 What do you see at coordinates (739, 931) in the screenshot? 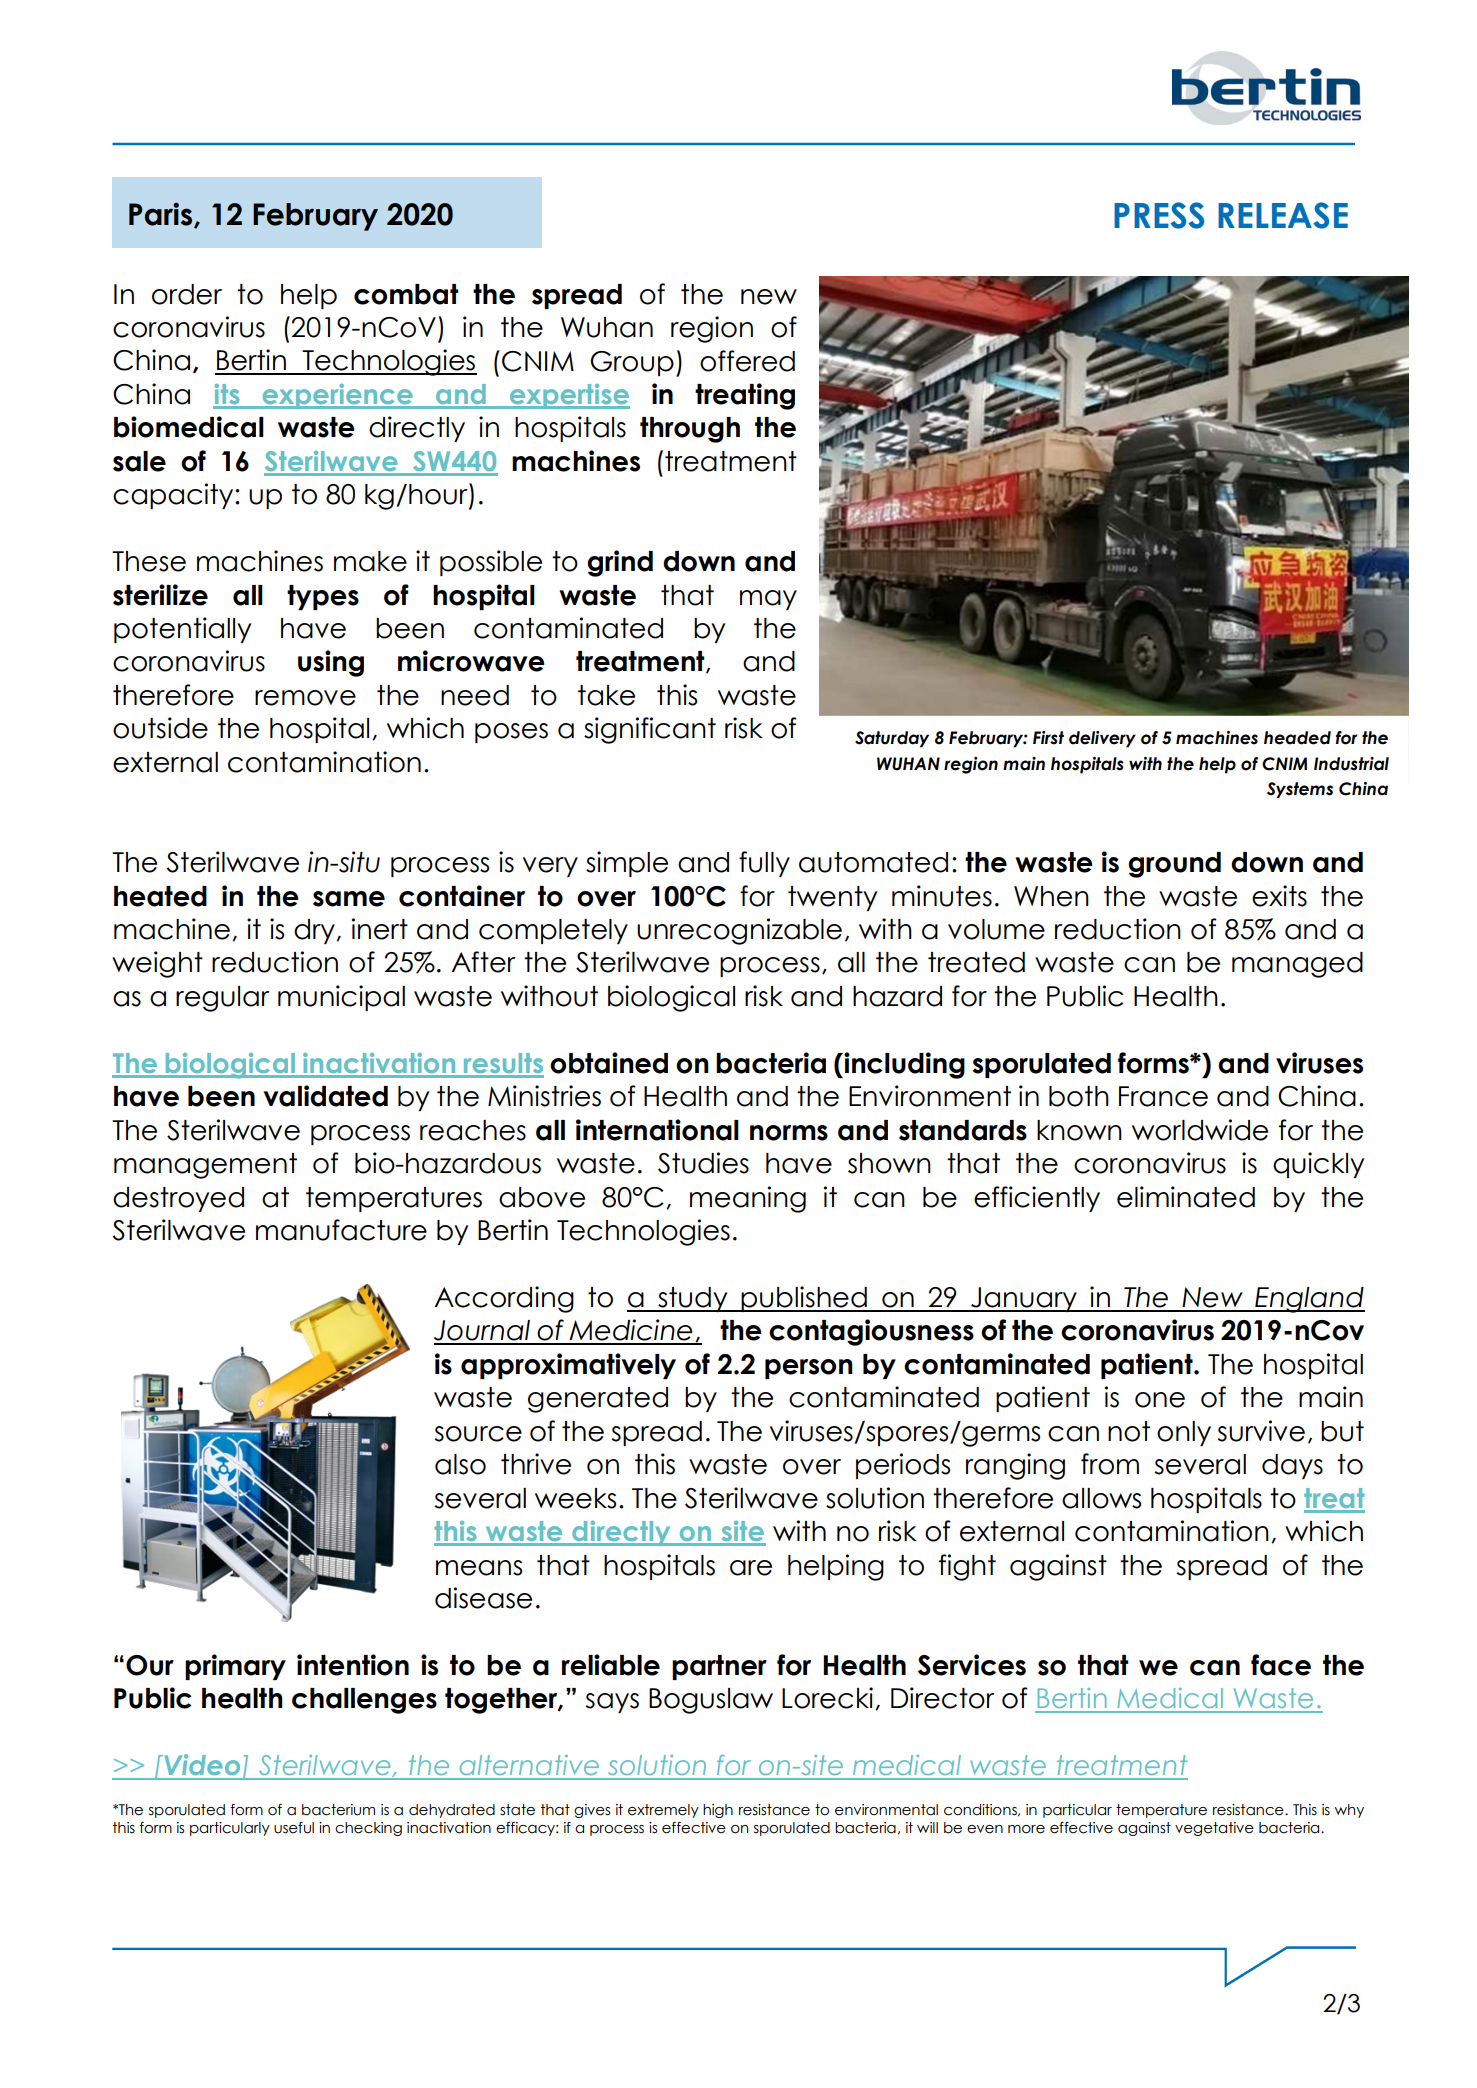
I see `unrecognizable` at bounding box center [739, 931].
